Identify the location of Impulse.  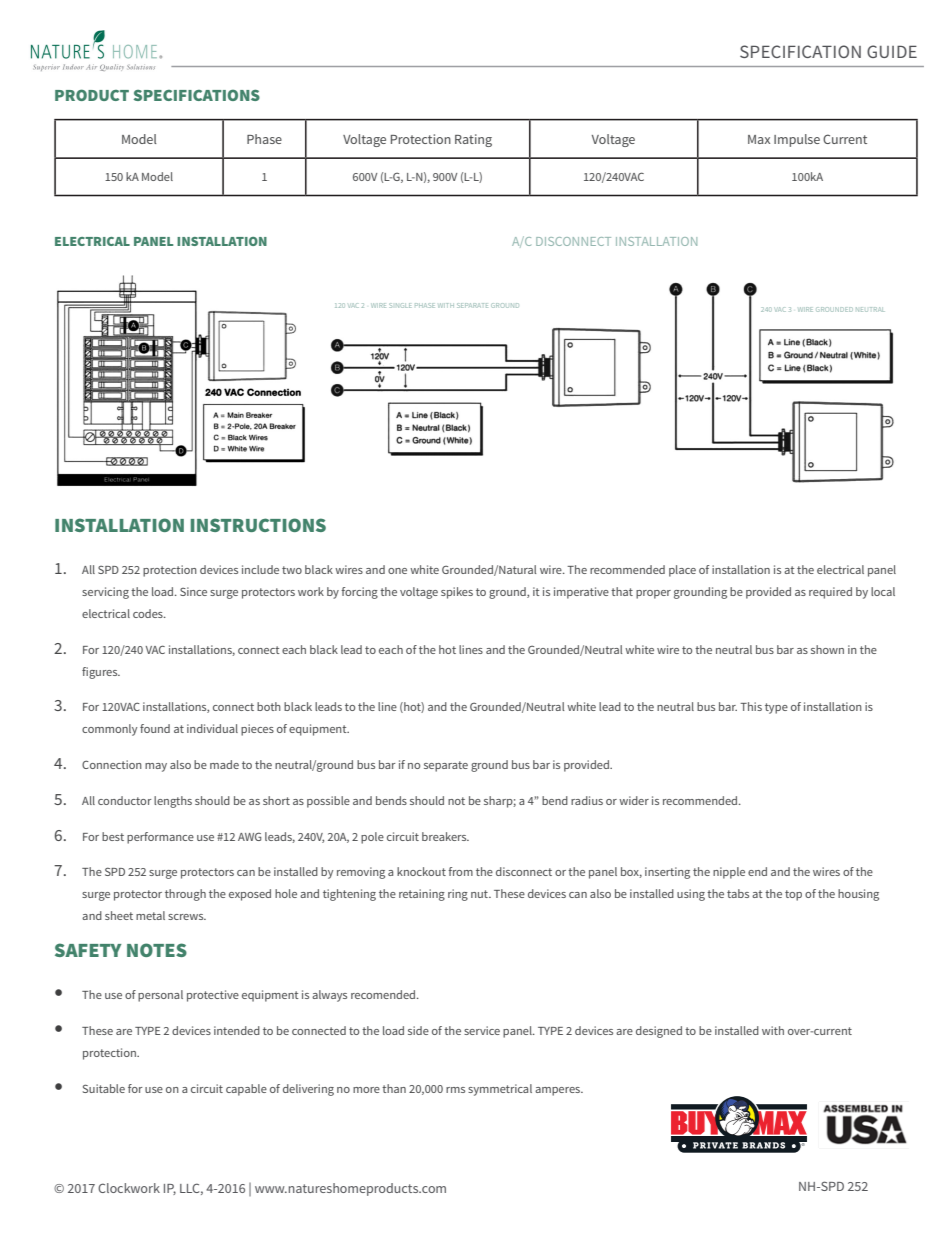
(797, 140).
